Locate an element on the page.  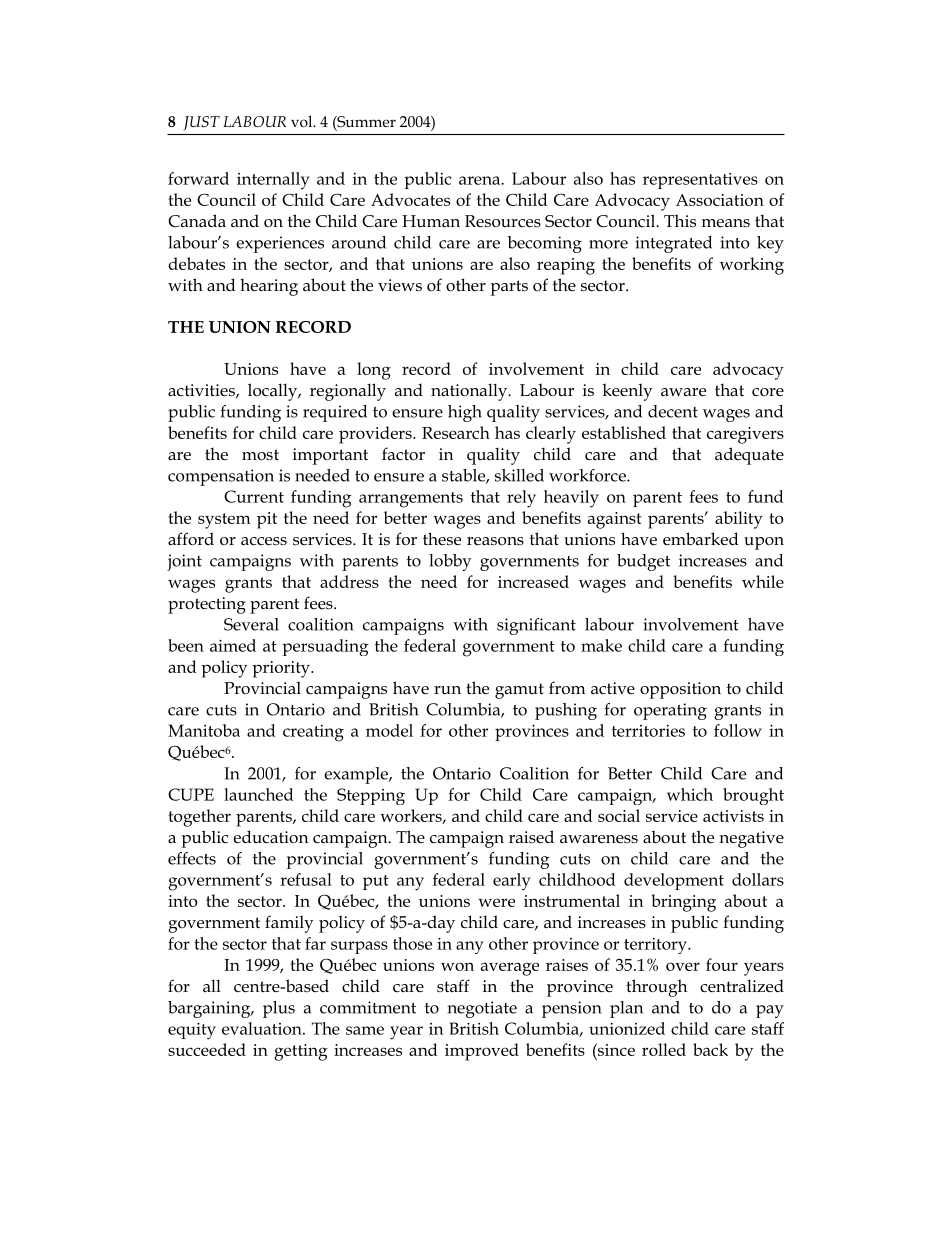
education is located at coordinates (270, 837).
